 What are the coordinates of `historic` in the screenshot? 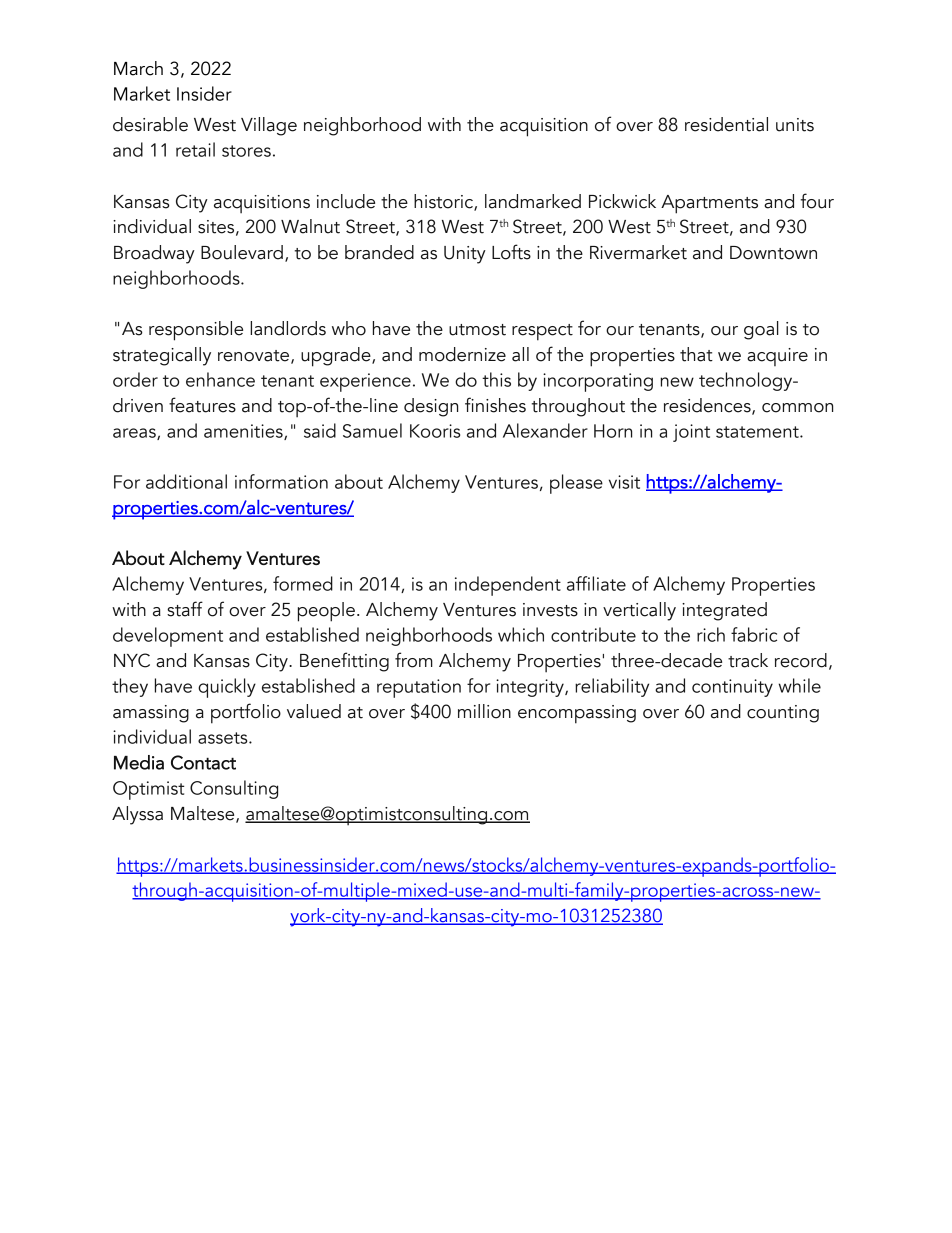 It's located at (444, 202).
